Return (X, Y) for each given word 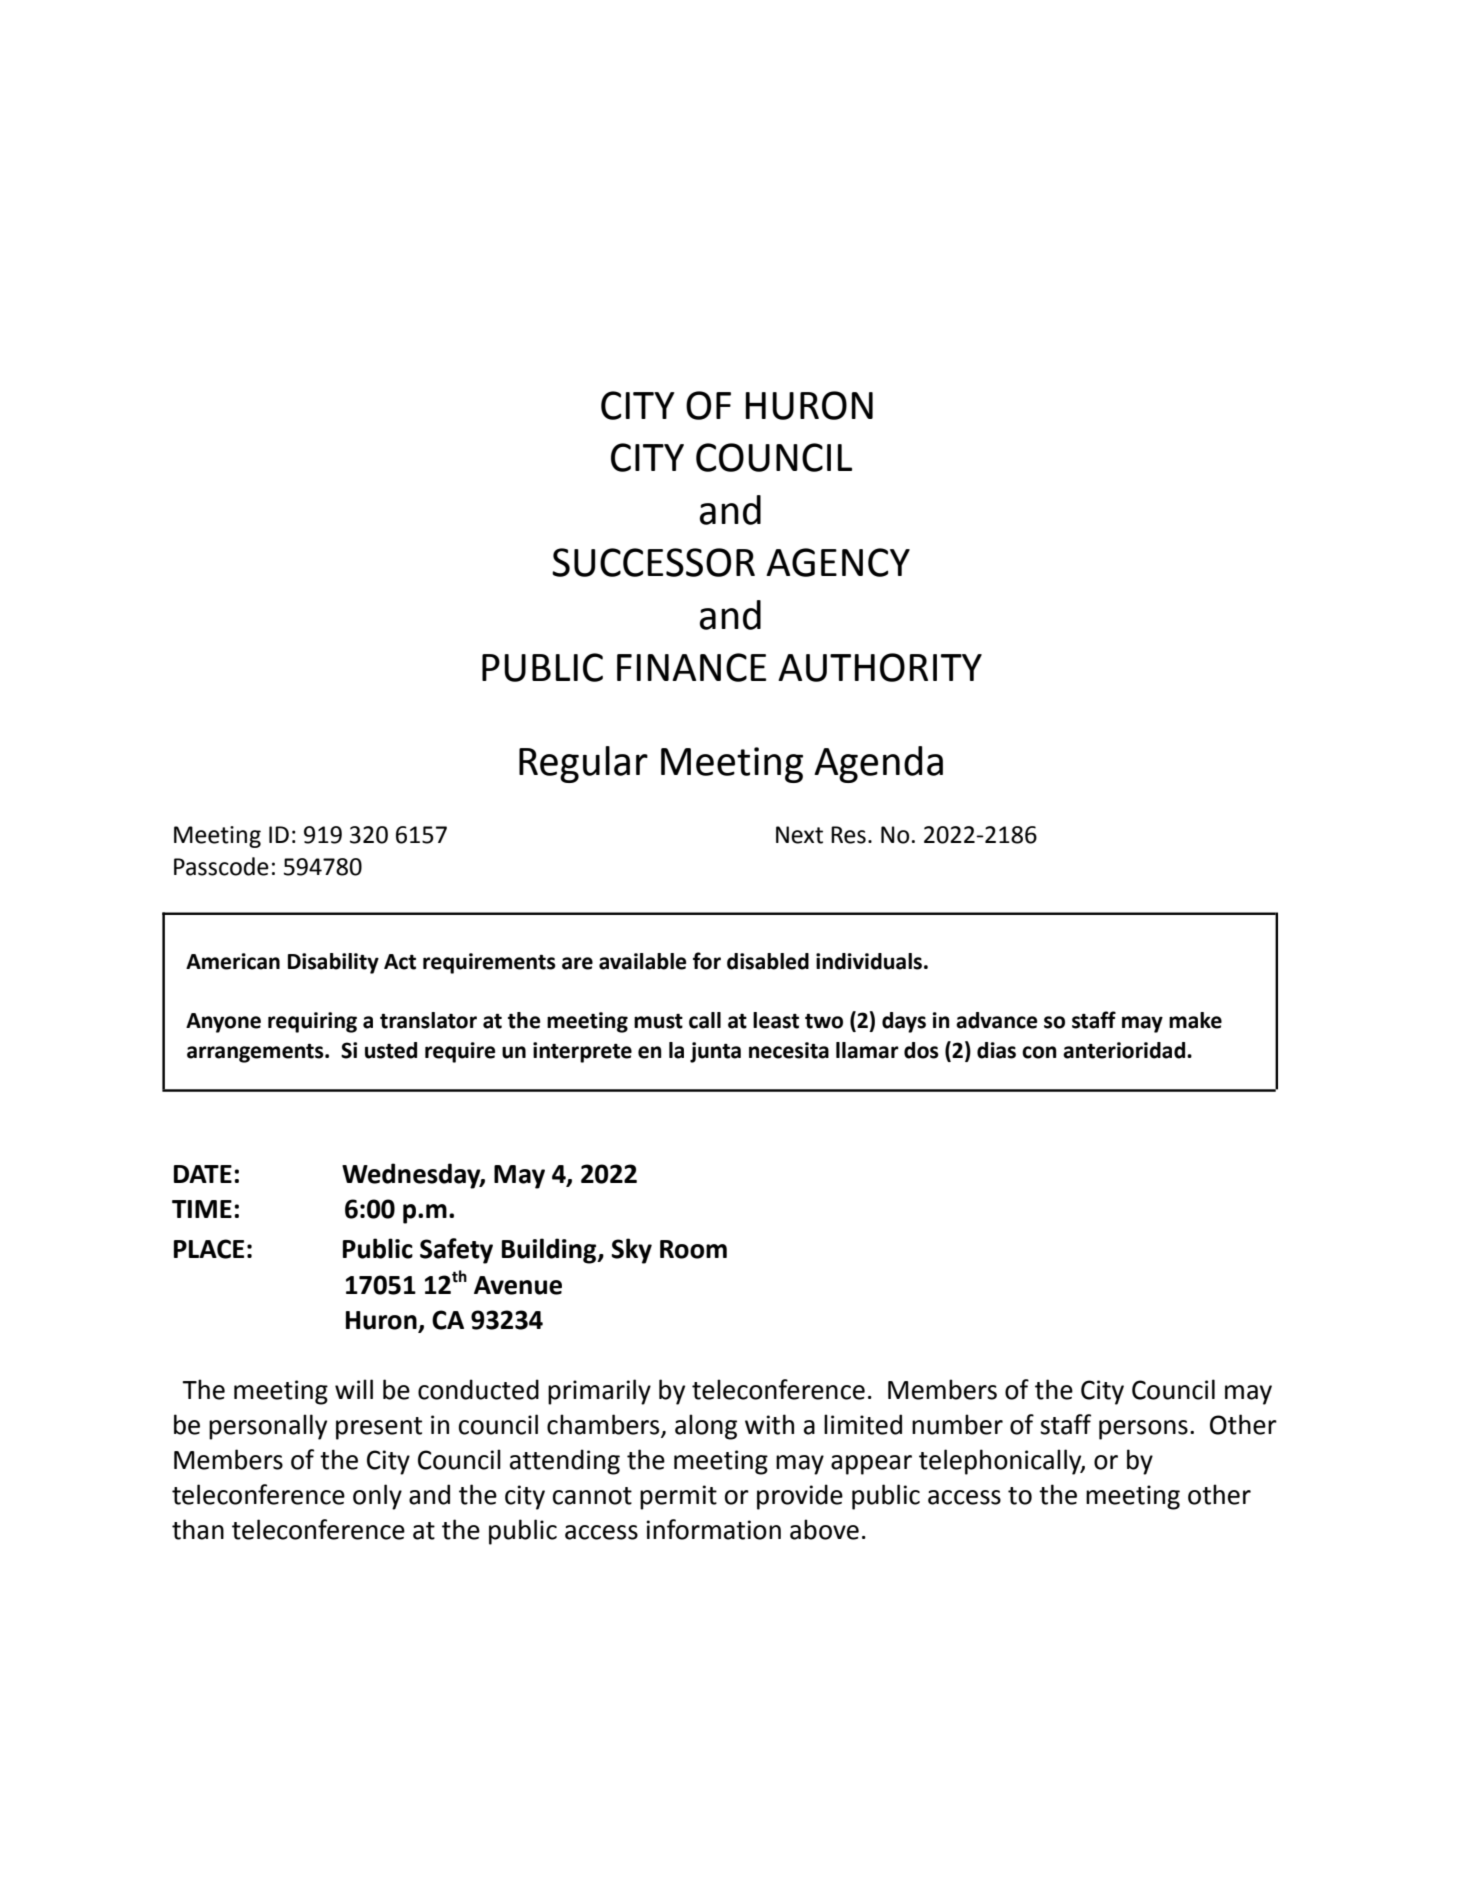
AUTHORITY (880, 667)
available (642, 961)
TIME (202, 1209)
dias (996, 1050)
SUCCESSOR (653, 562)
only (377, 1497)
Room (693, 1249)
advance (996, 1020)
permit (678, 1497)
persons (1143, 1430)
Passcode (221, 866)
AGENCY (838, 562)
